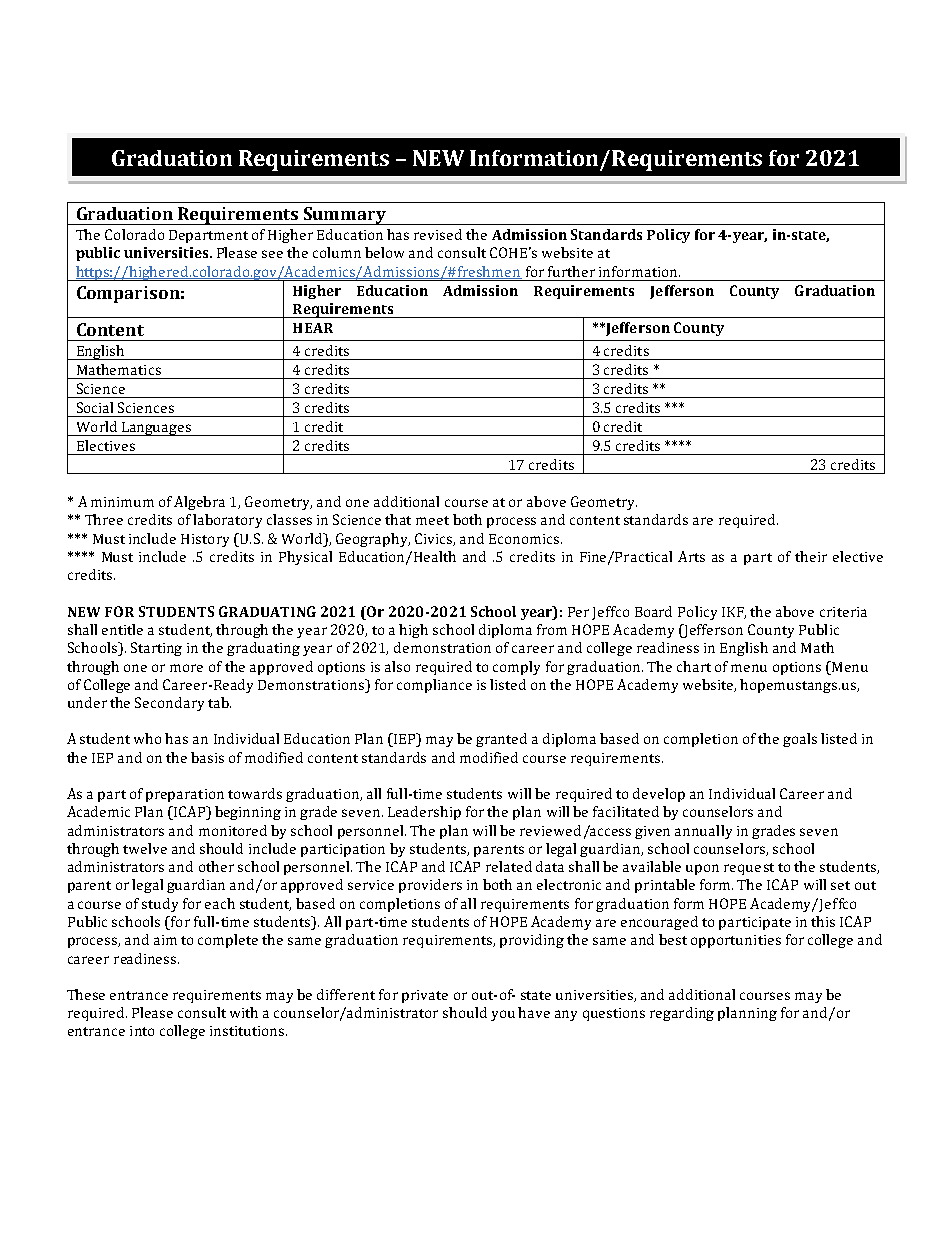  I want to click on basis, so click(207, 757).
